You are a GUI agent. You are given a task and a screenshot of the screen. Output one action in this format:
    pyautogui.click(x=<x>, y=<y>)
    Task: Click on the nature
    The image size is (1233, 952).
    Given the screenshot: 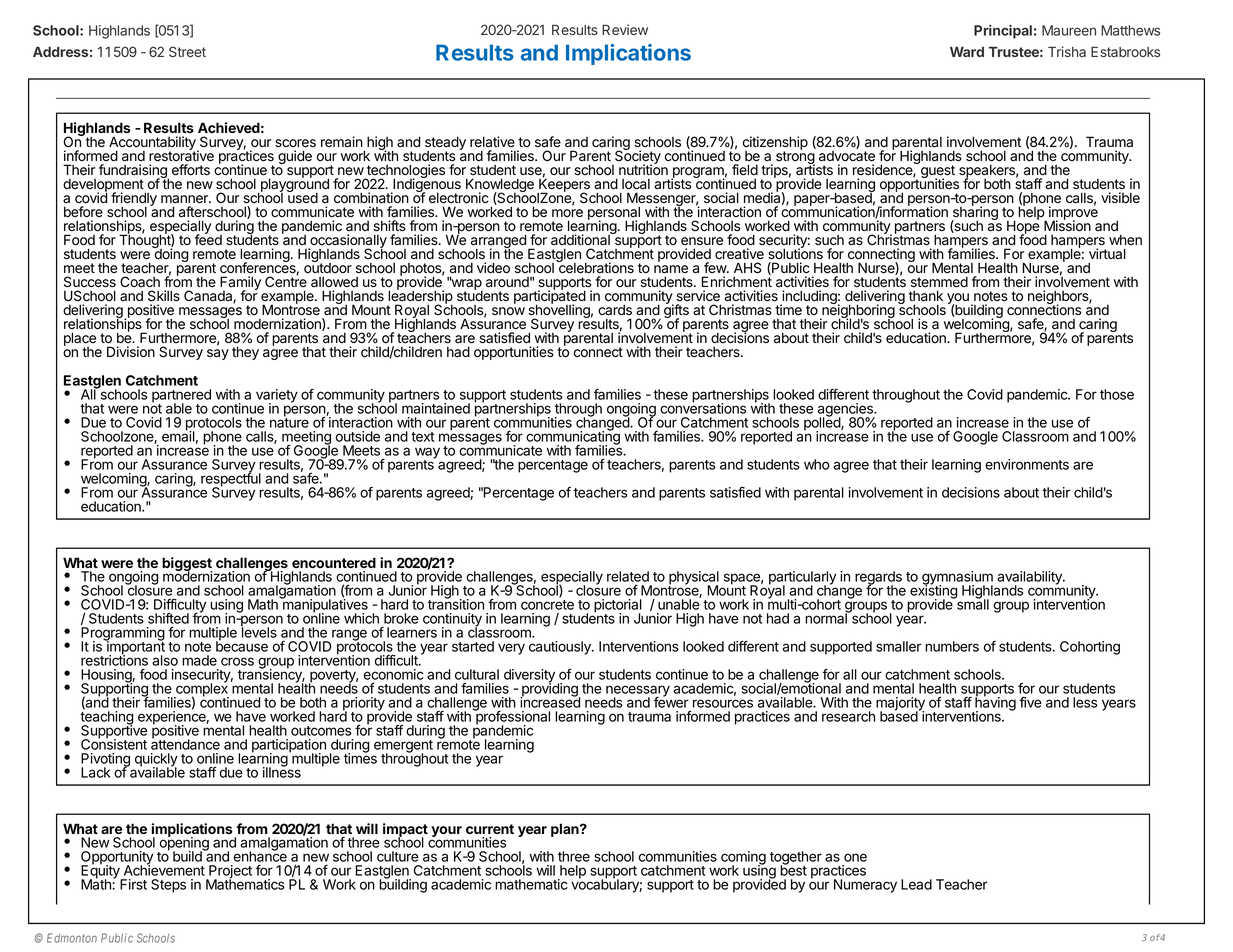 What is the action you would take?
    pyautogui.click(x=289, y=422)
